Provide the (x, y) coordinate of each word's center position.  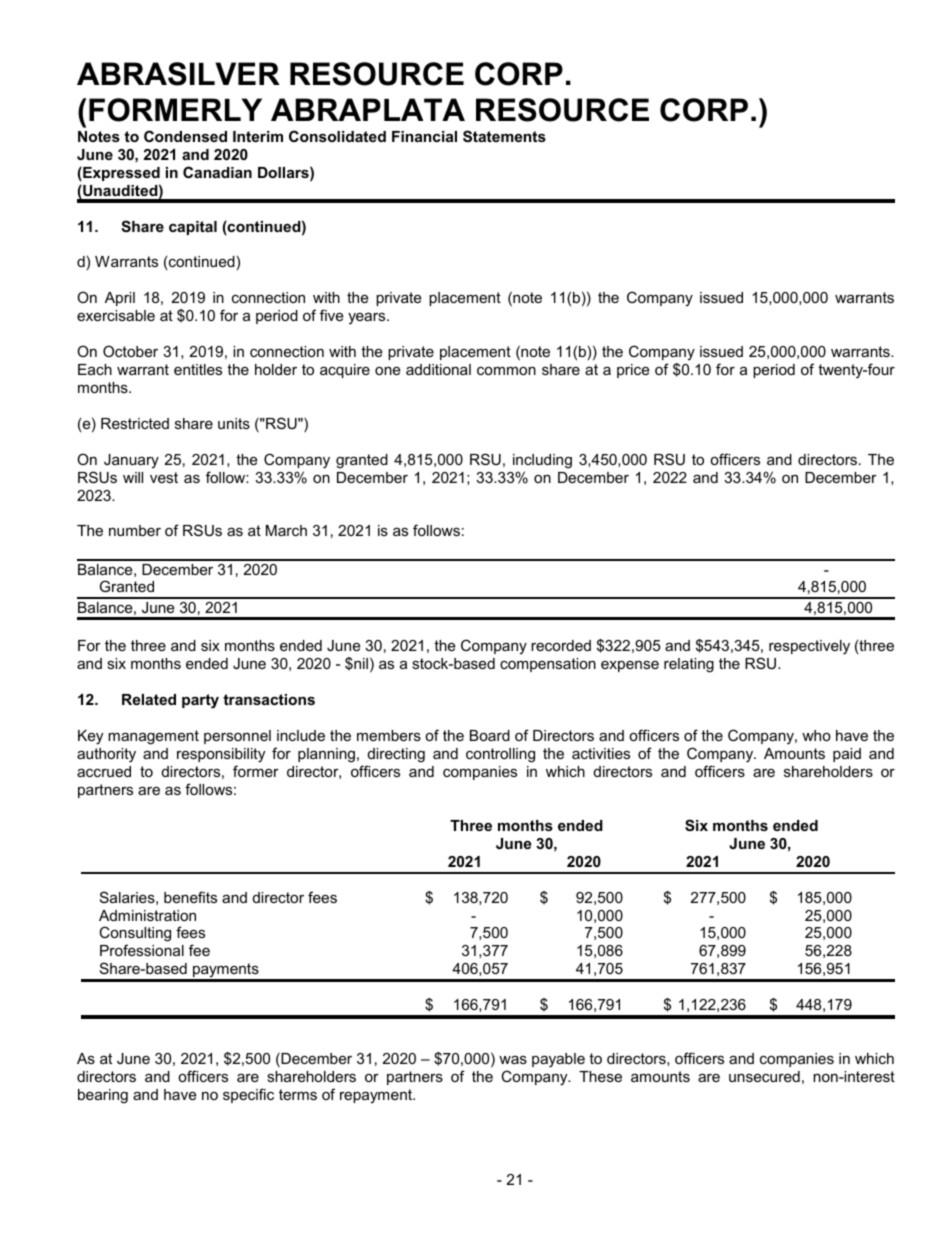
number (135, 530)
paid (847, 755)
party (200, 701)
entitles (198, 369)
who (816, 735)
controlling (500, 755)
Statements (504, 136)
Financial (424, 136)
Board (490, 735)
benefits (190, 897)
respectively (809, 647)
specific (248, 1095)
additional (438, 369)
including (542, 461)
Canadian (217, 172)
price (633, 371)
